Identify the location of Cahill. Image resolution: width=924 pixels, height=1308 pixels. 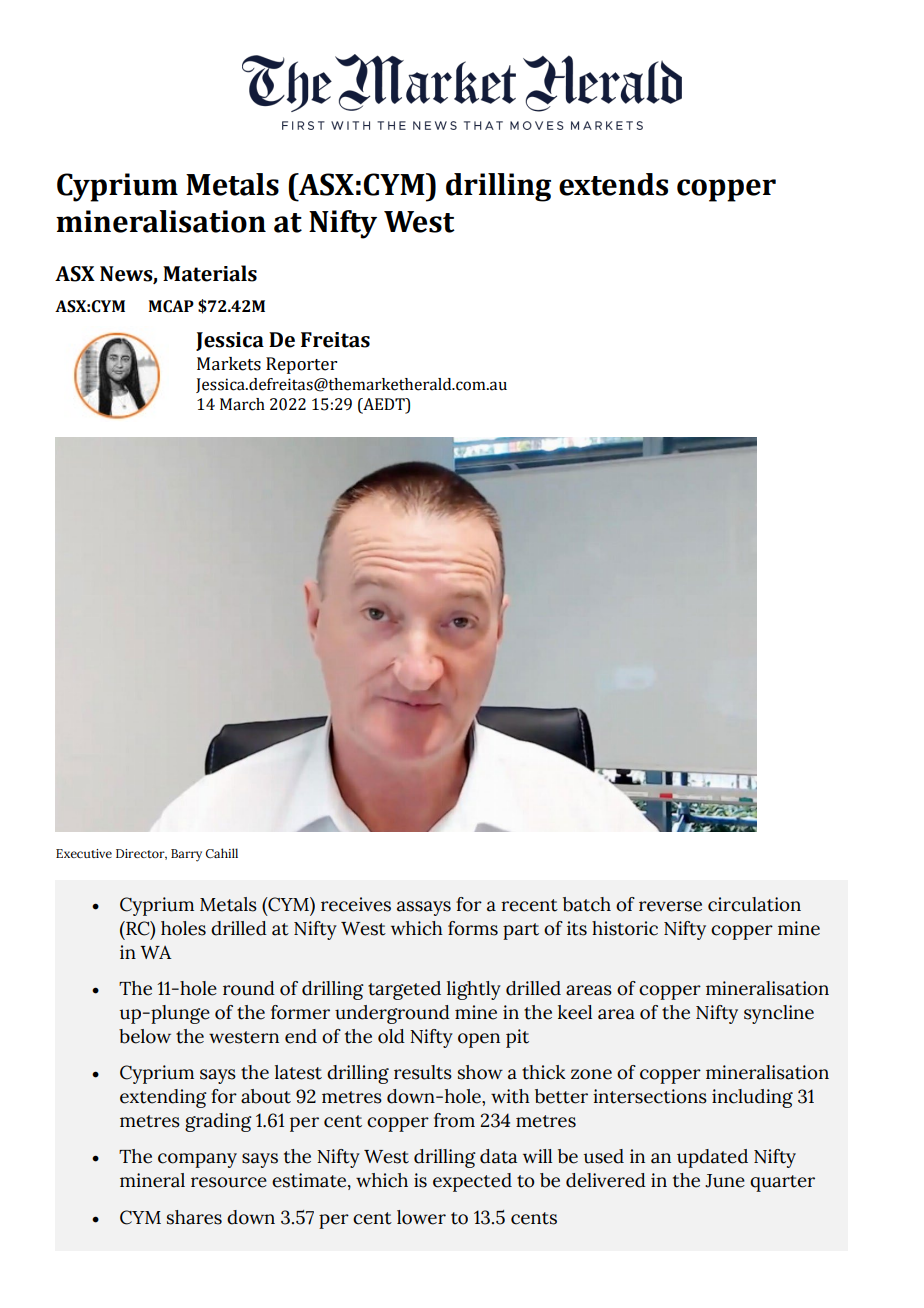
(222, 853).
